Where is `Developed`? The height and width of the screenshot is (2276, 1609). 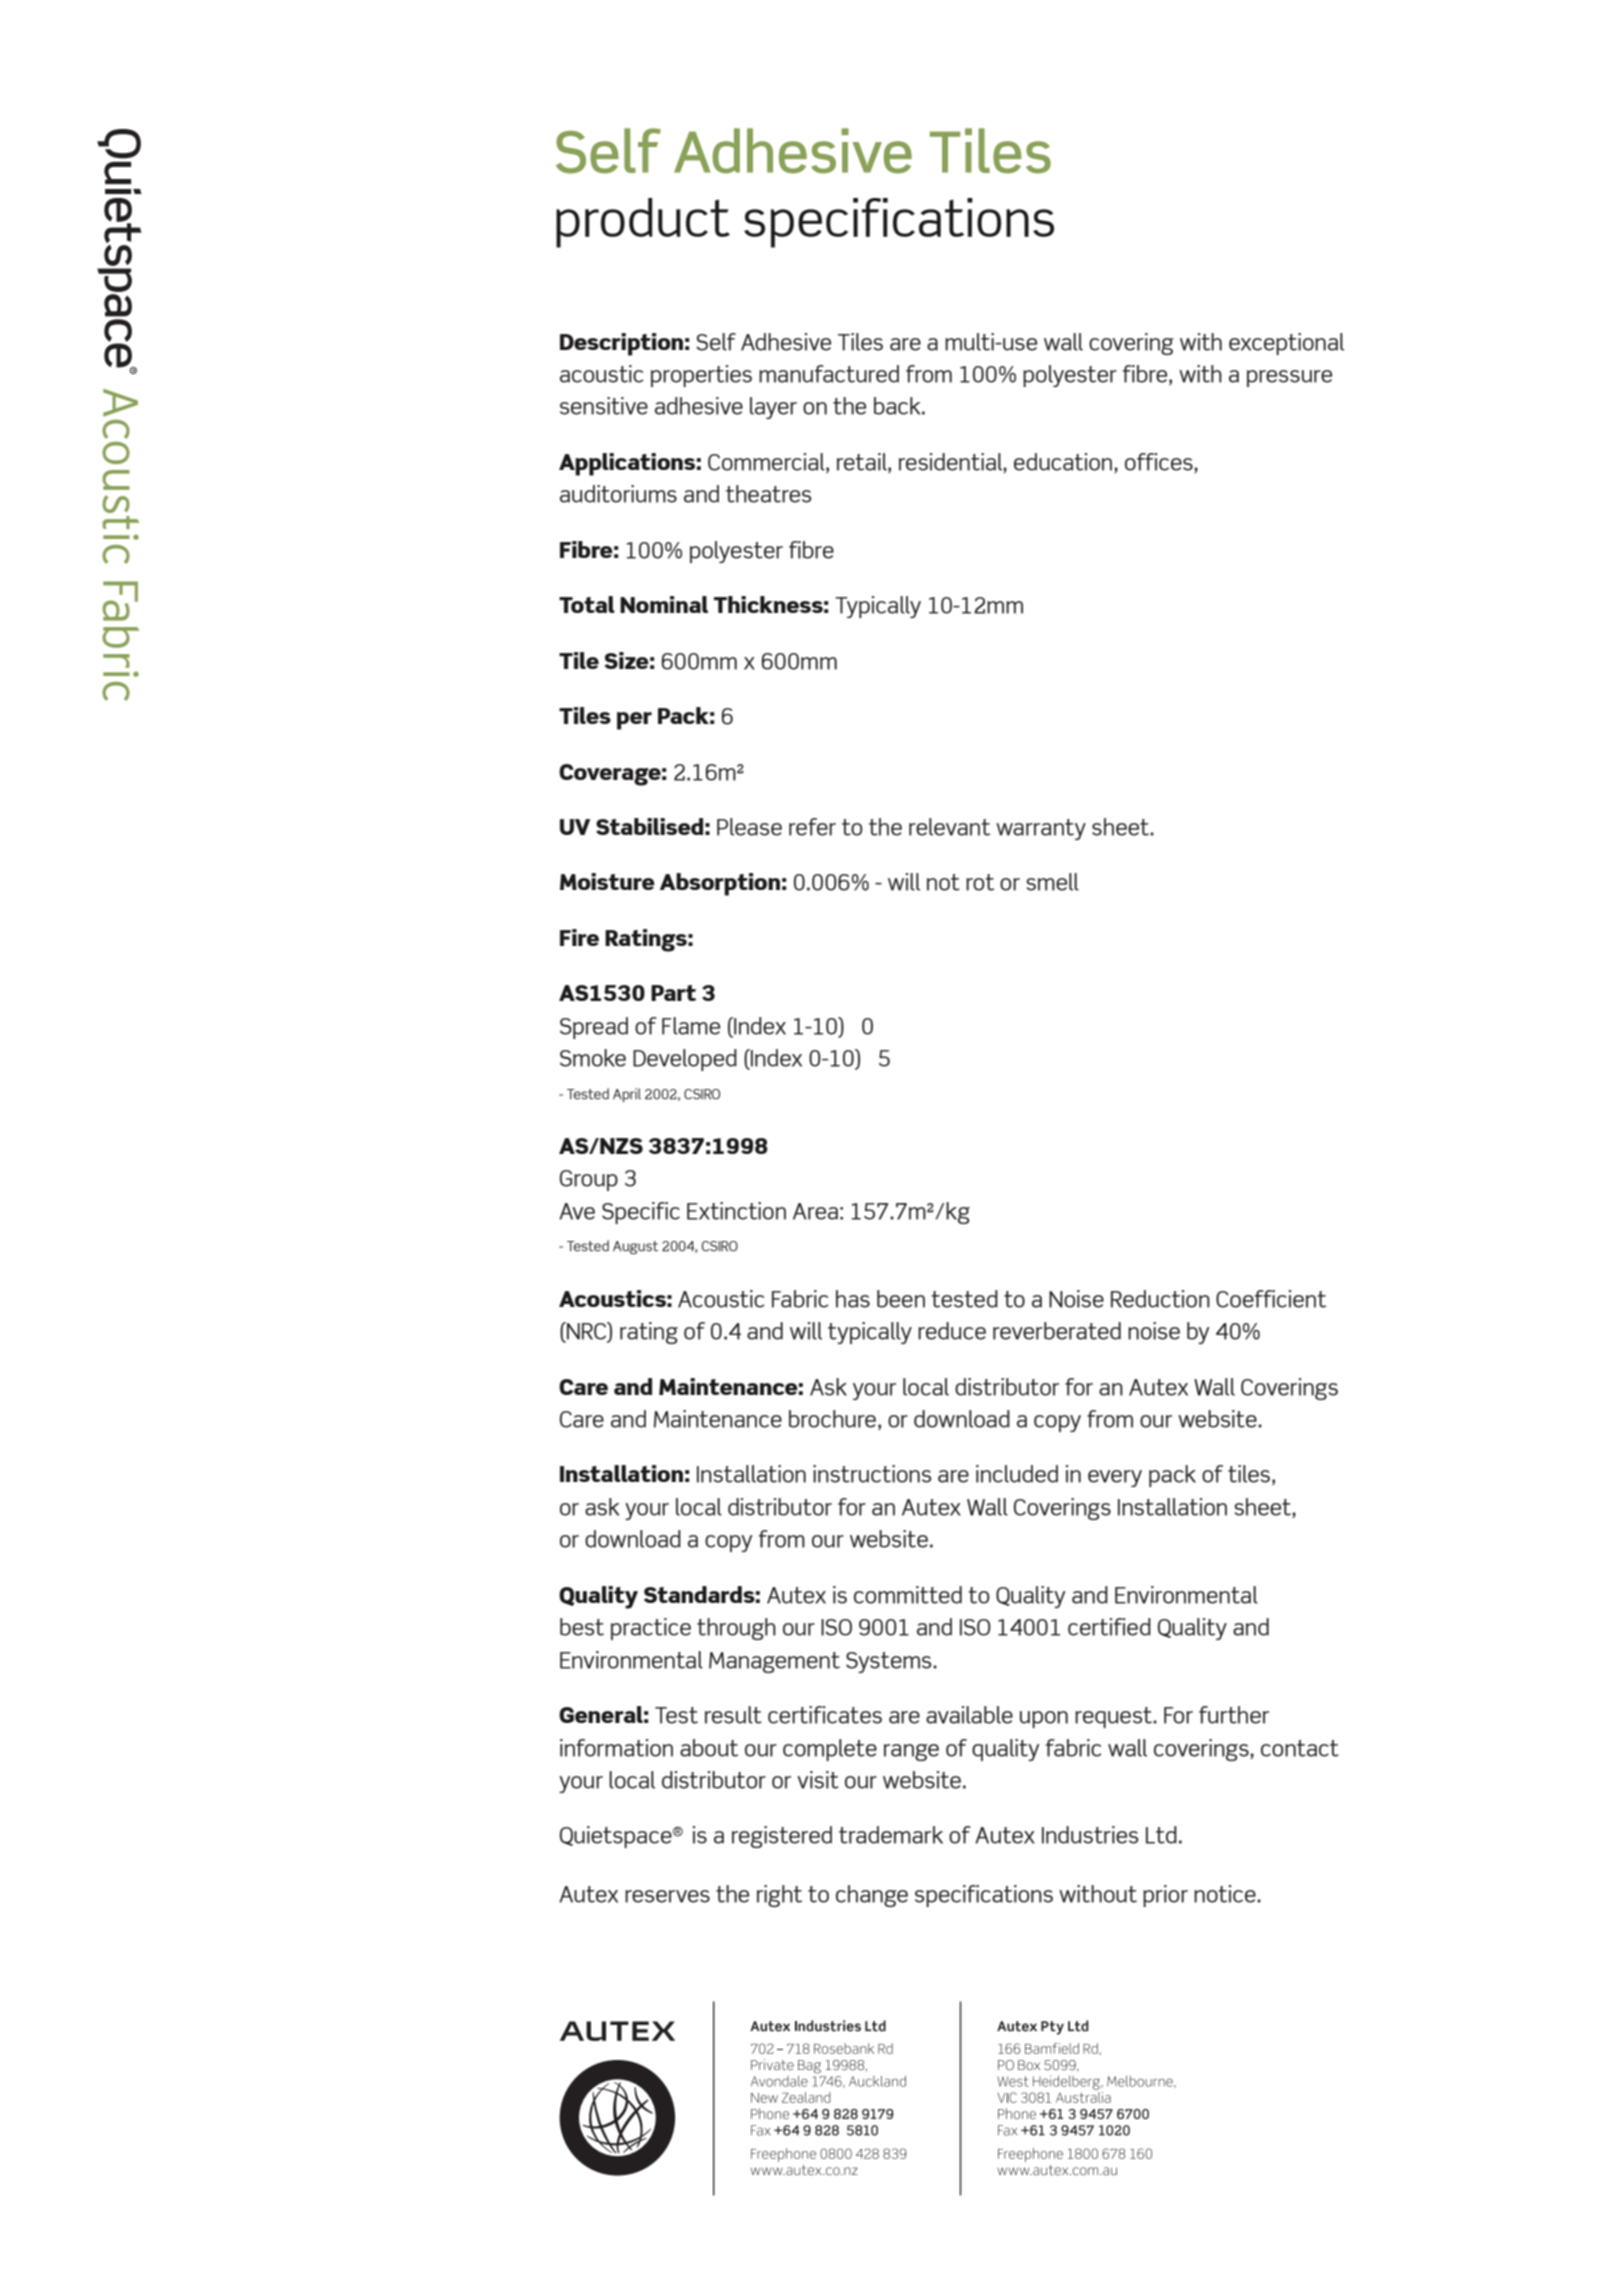 Developed is located at coordinates (685, 1060).
